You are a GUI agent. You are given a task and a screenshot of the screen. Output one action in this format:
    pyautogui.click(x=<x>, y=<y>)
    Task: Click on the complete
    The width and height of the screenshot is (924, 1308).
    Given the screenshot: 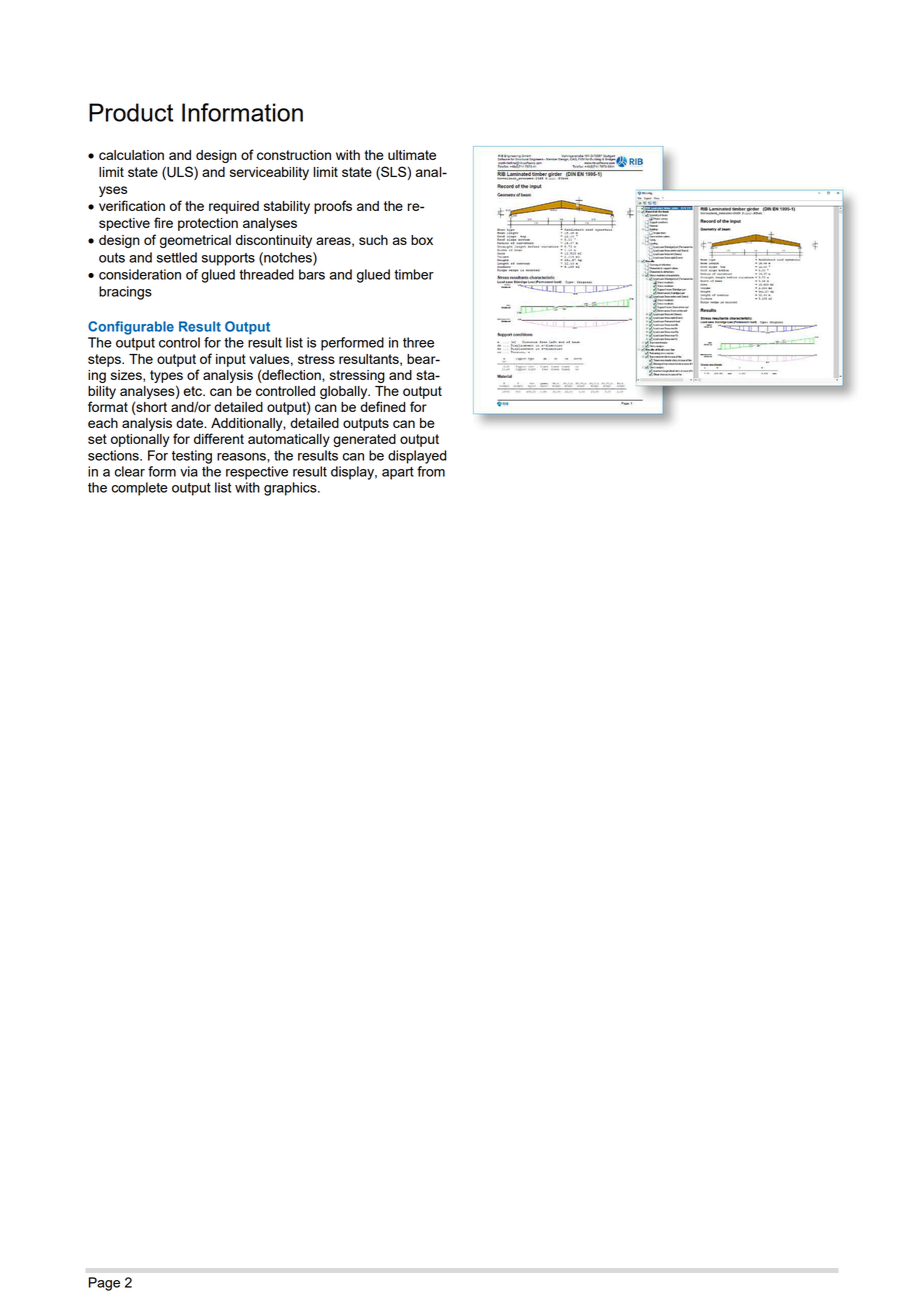 What is the action you would take?
    pyautogui.click(x=140, y=489)
